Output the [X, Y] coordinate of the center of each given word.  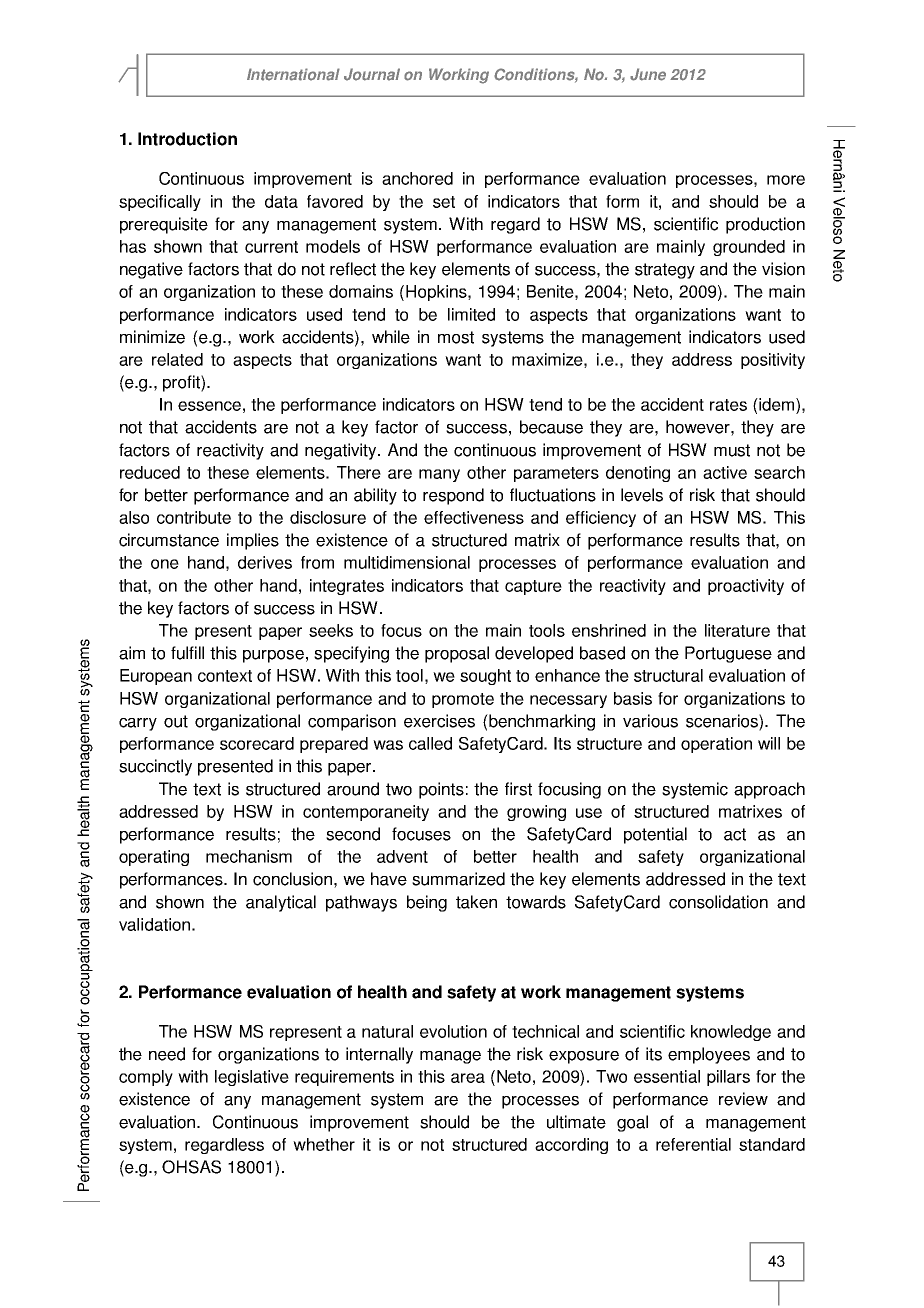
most [456, 337]
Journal [372, 74]
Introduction [187, 139]
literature [737, 630]
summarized [458, 879]
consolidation [718, 902]
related [177, 359]
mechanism [249, 856]
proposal [457, 654]
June [648, 74]
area [468, 1078]
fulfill [187, 653]
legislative [252, 1078]
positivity [773, 361]
